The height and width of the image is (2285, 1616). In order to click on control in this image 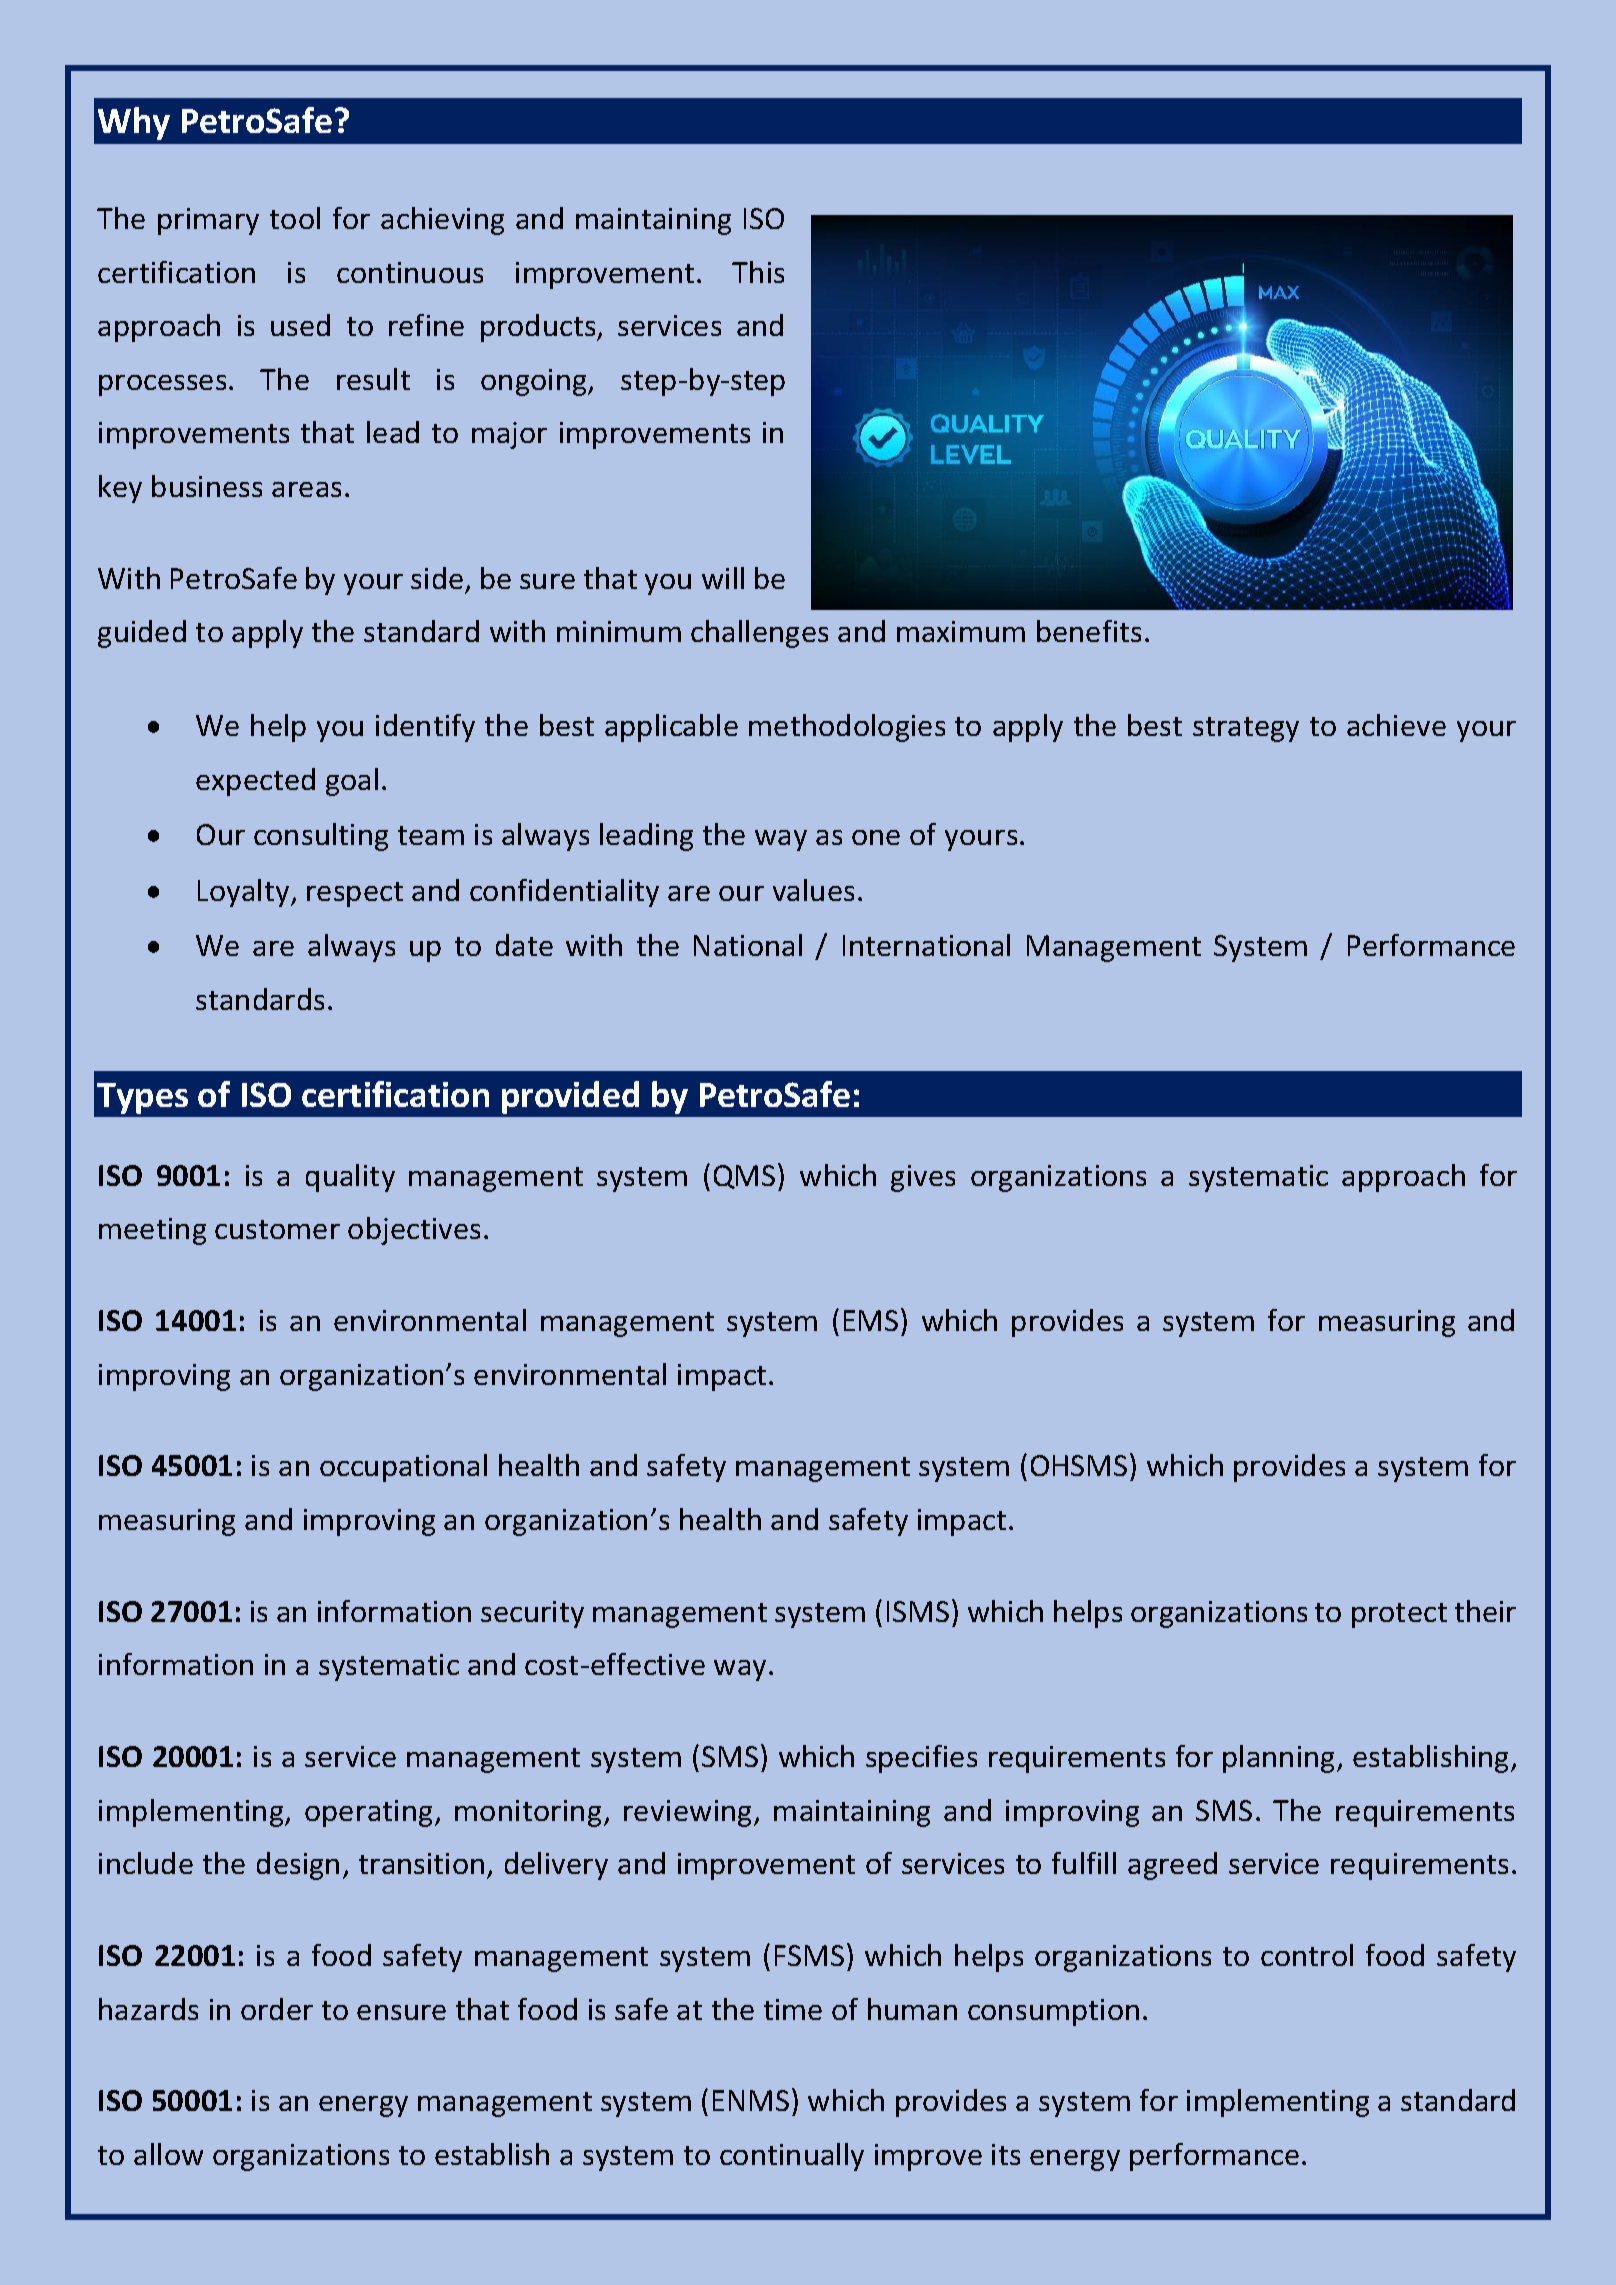, I will do `click(1307, 1955)`.
